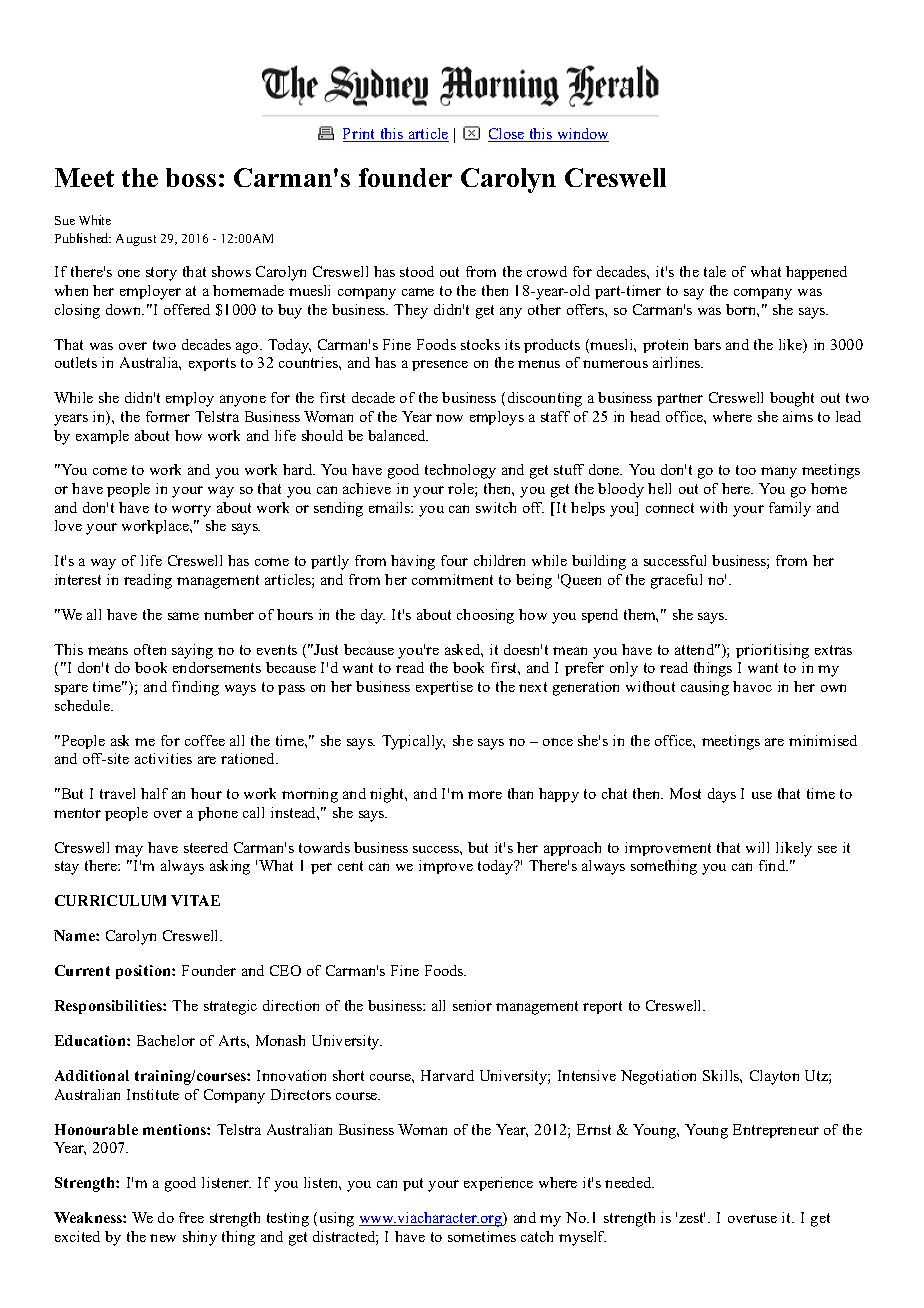  Describe the element at coordinates (150, 649) in the screenshot. I see `often` at that location.
